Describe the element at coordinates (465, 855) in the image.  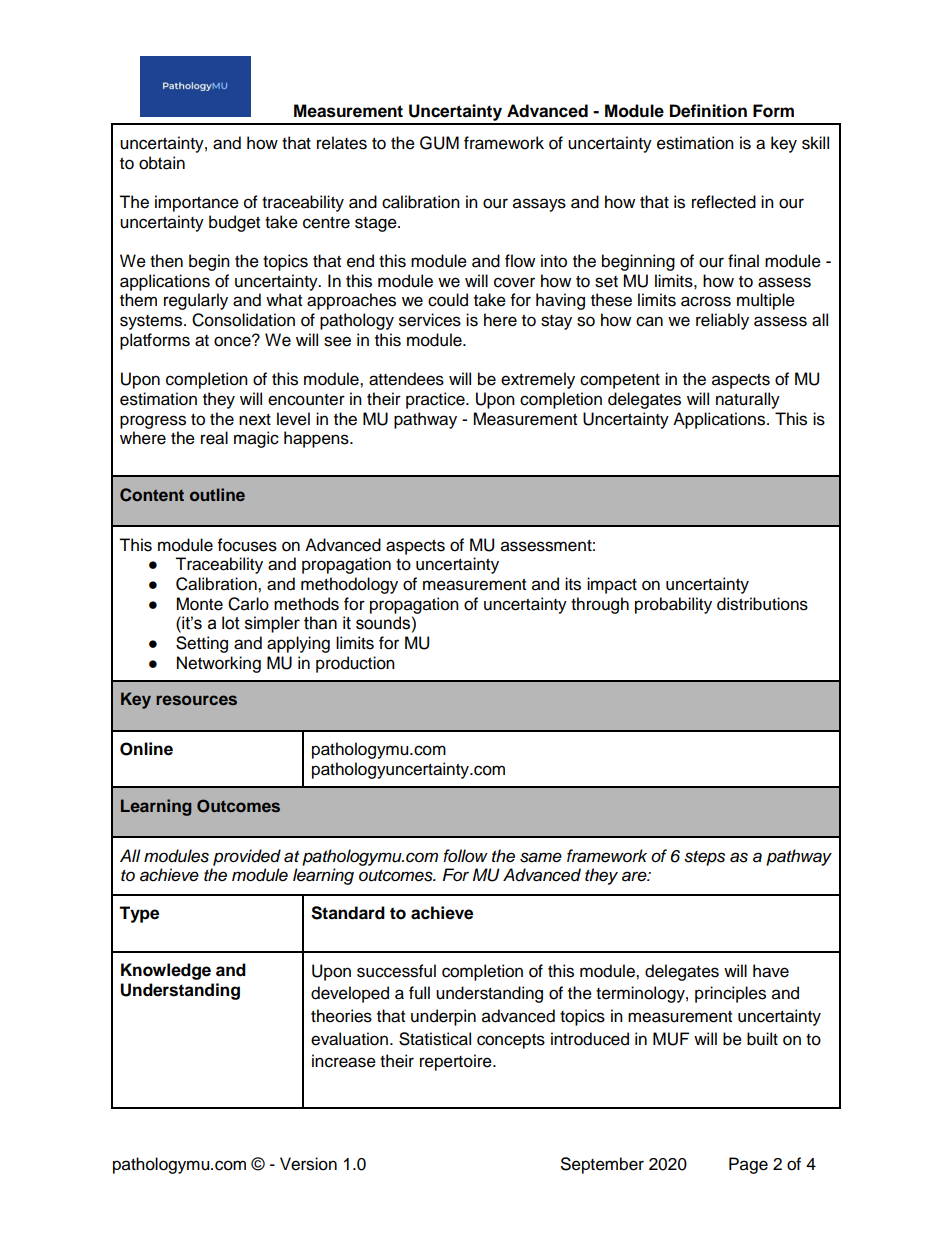
I see `follow` at that location.
